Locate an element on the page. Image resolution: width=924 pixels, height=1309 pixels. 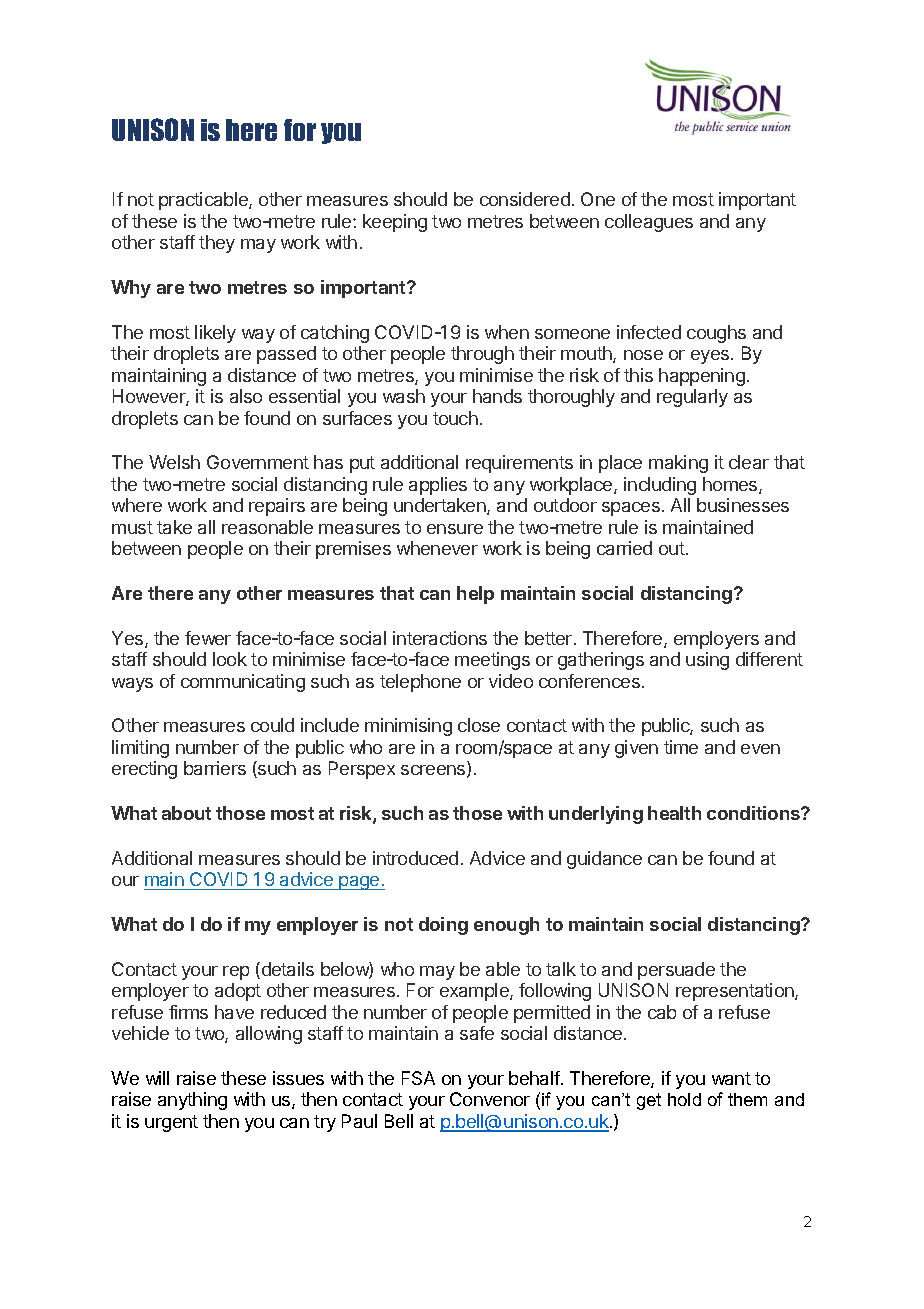
they is located at coordinates (217, 244).
